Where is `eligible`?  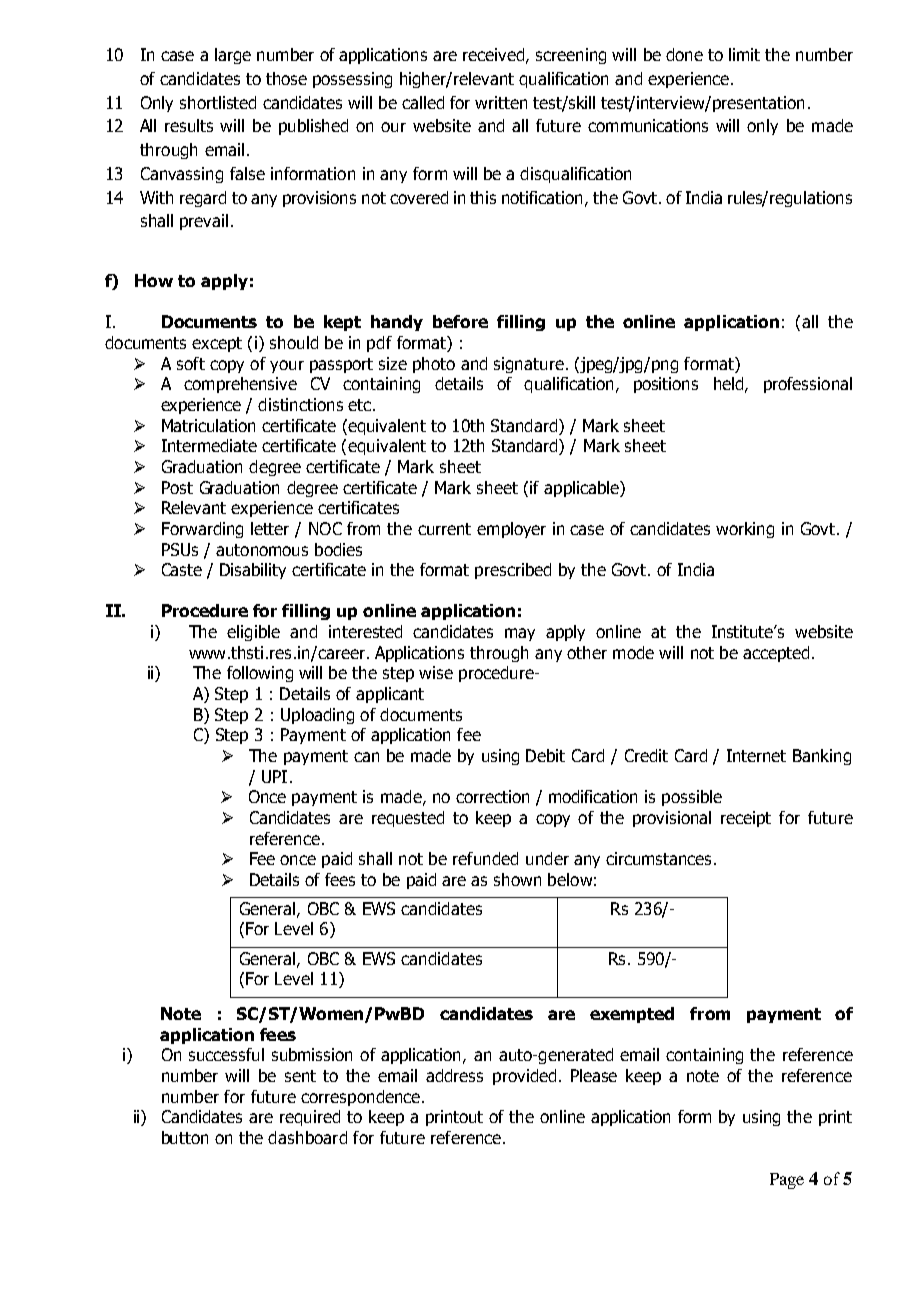
eligible is located at coordinates (253, 633).
